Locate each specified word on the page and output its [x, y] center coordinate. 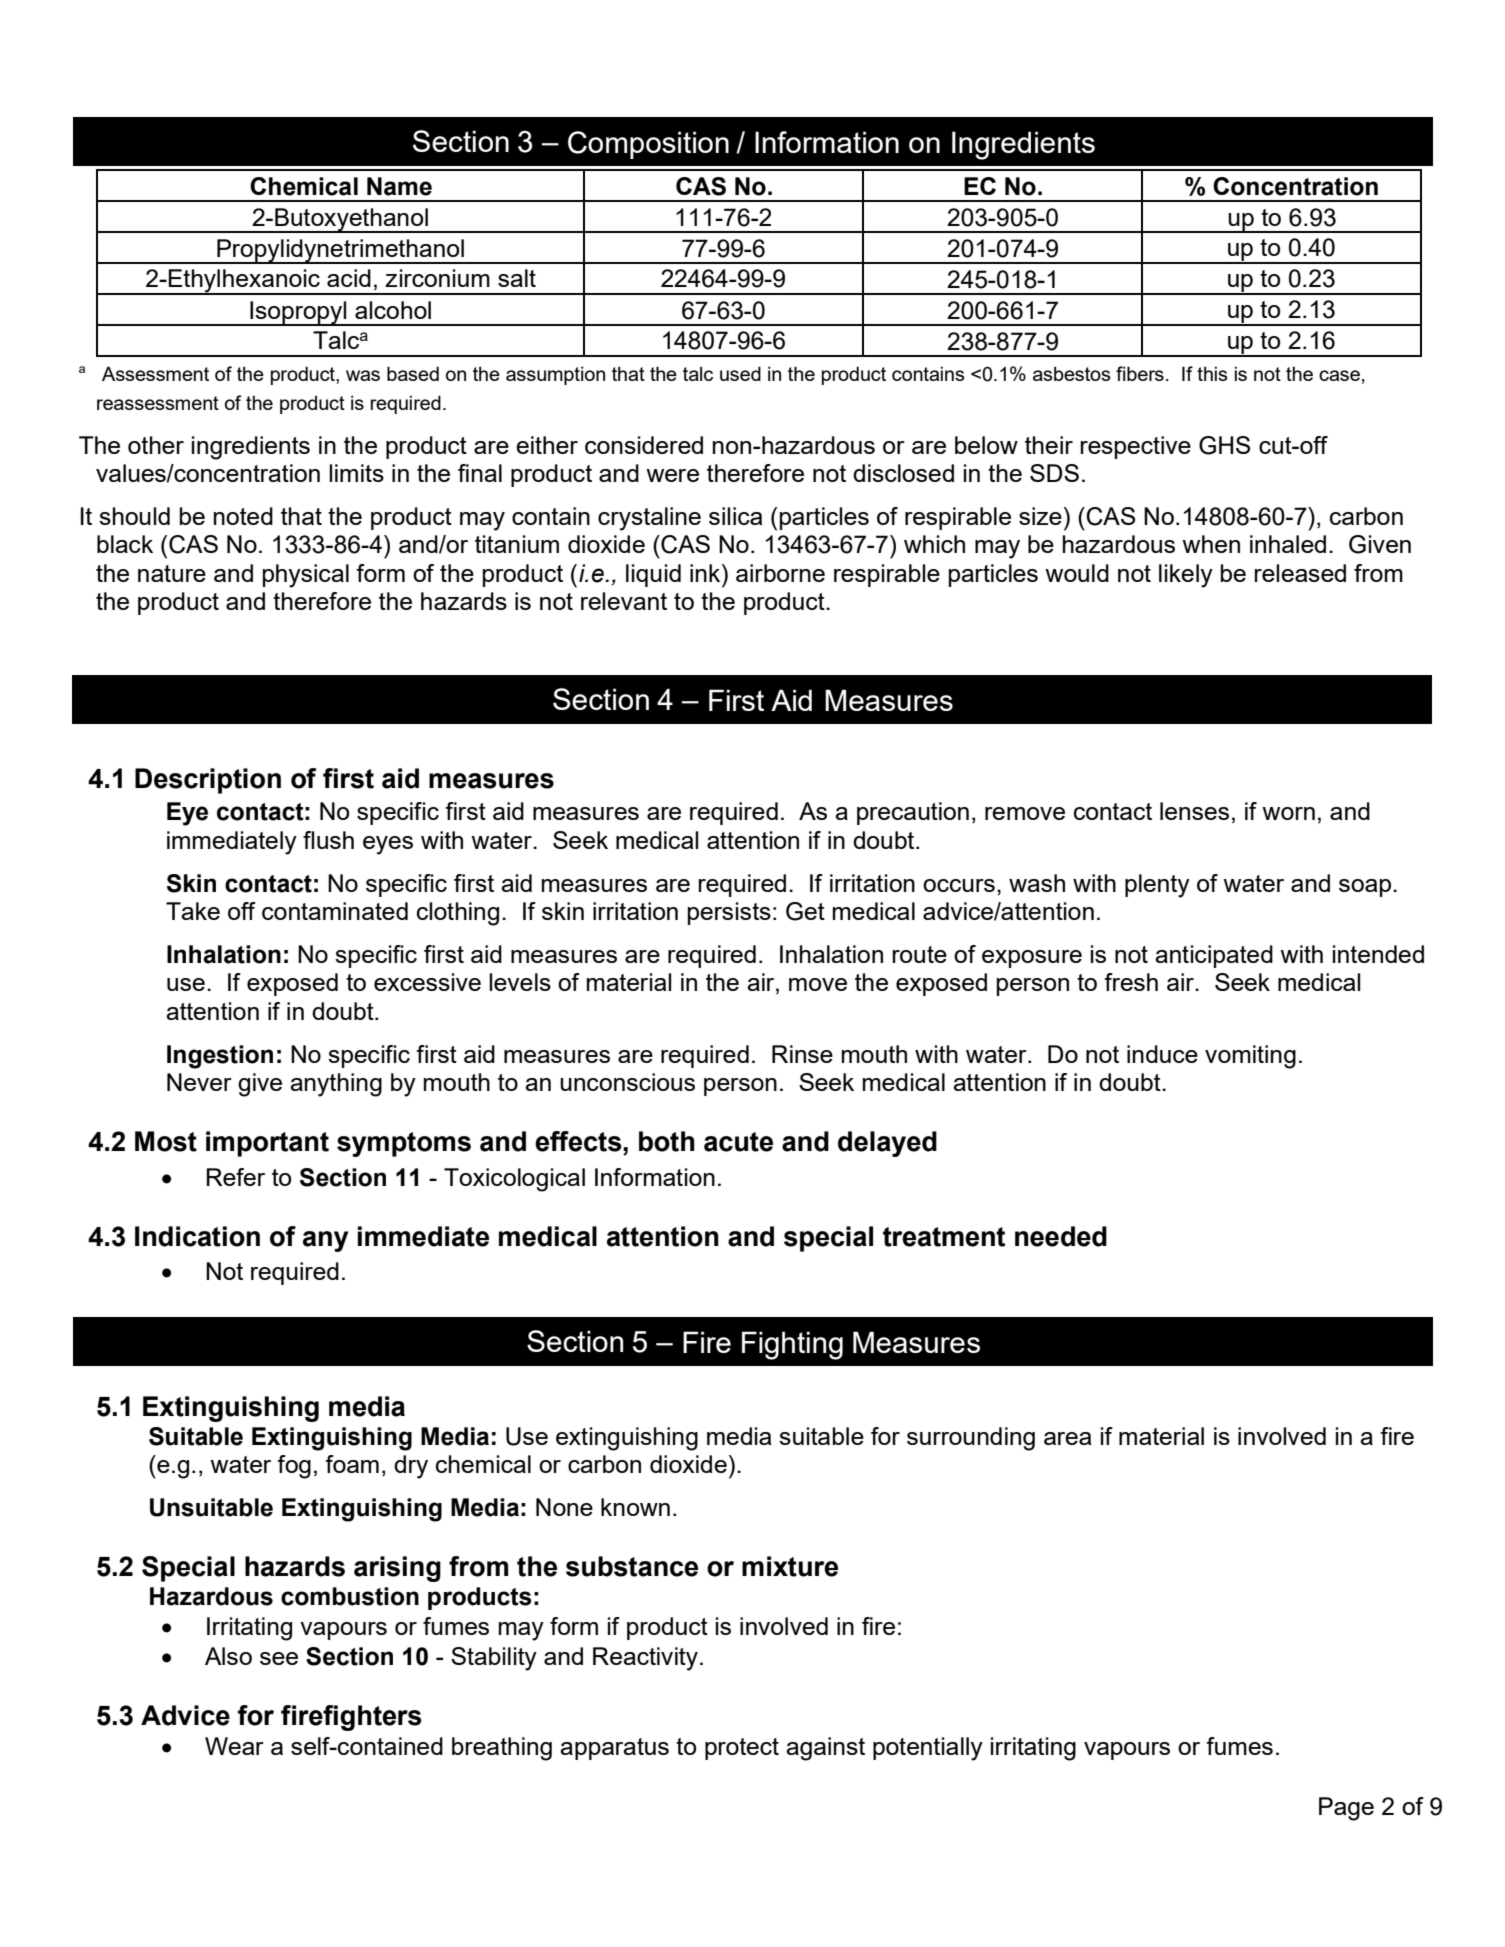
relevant [624, 601]
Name [399, 186]
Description [208, 781]
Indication [197, 1236]
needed [1061, 1236]
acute [738, 1142]
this [1212, 373]
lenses [1194, 811]
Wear [234, 1746]
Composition [648, 145]
